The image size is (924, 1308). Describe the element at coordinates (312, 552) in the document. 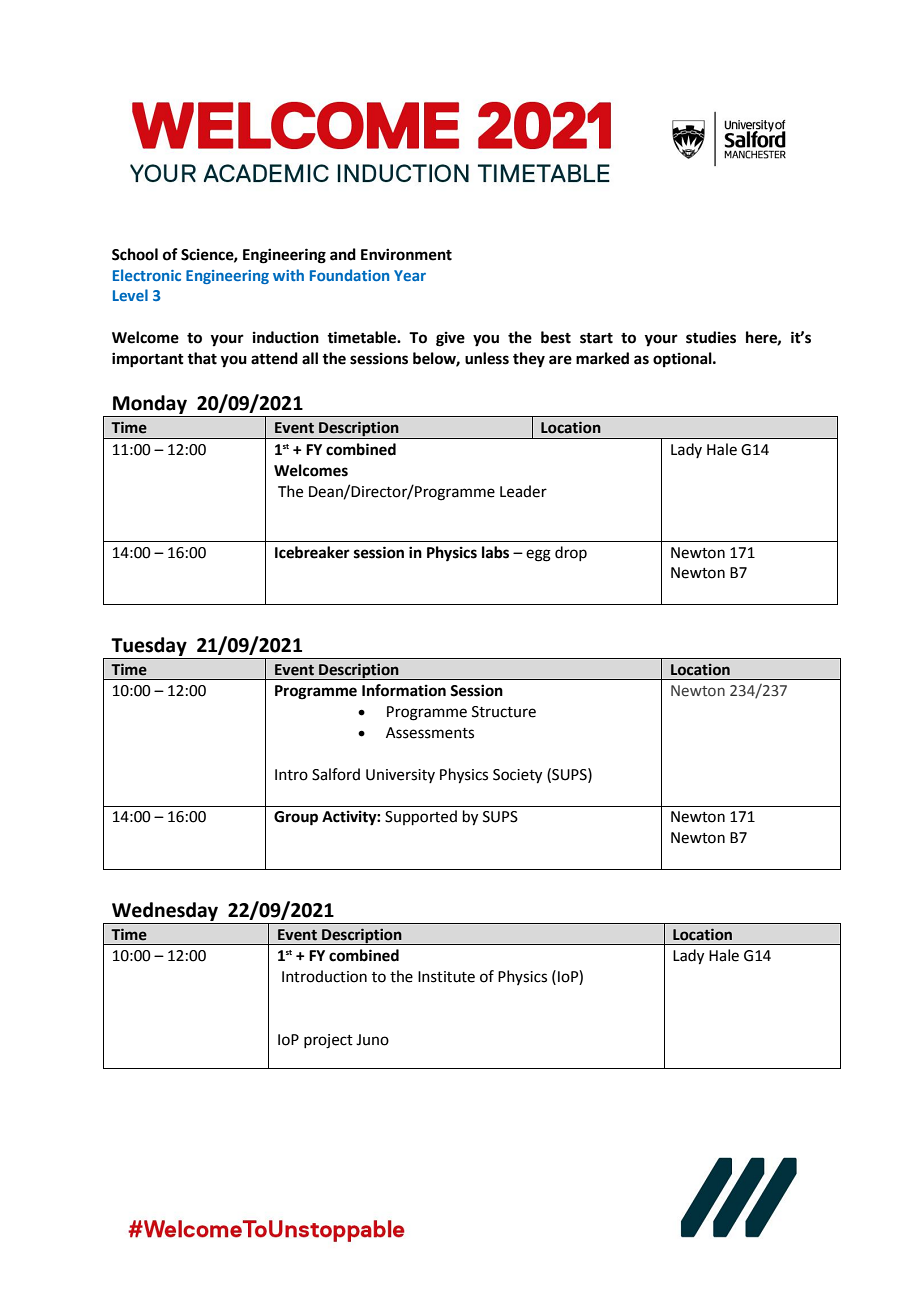

I see `Icebreaker` at that location.
